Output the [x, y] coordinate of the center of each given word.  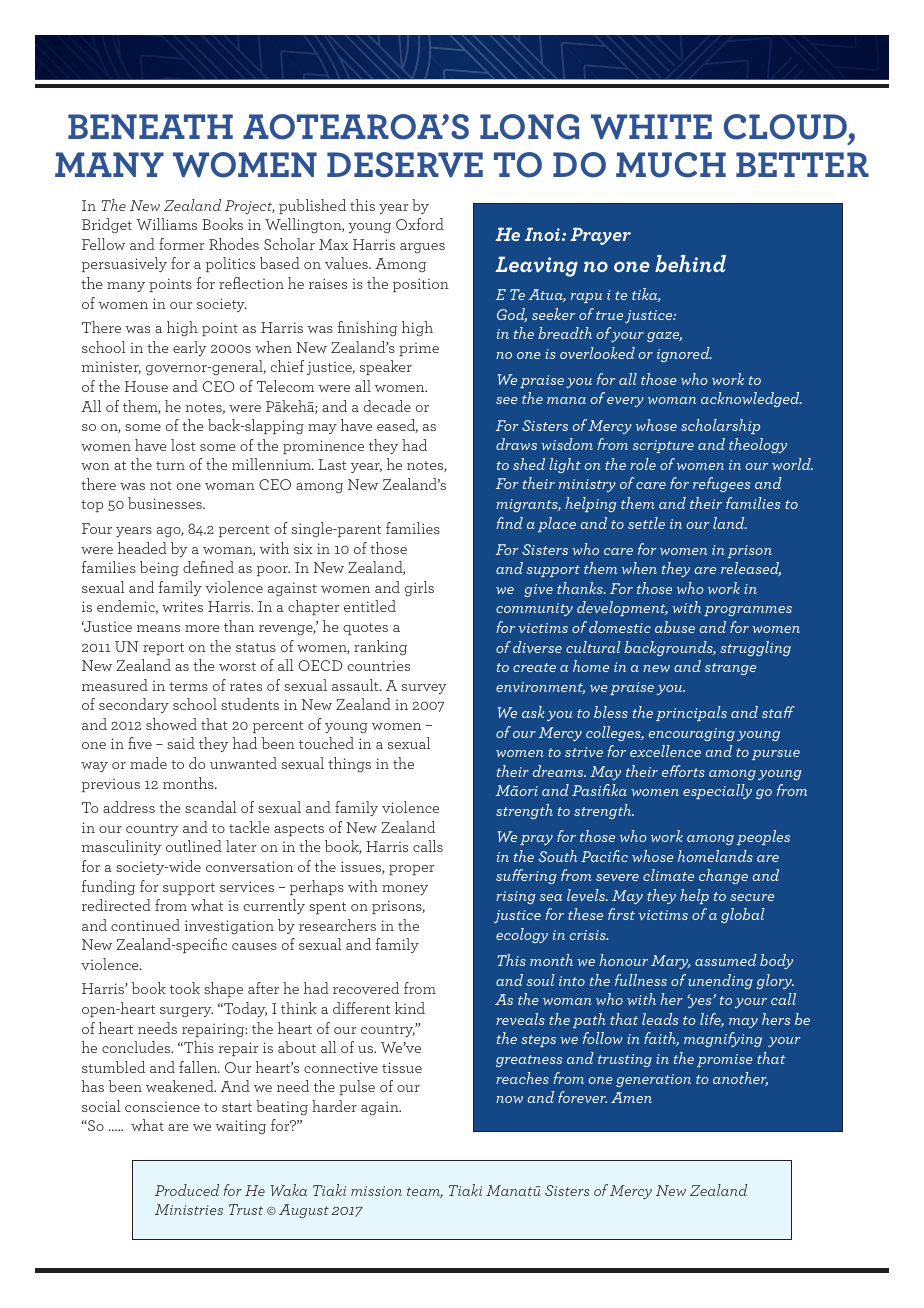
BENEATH [150, 126]
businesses [166, 503]
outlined [194, 846]
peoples [763, 837]
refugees [722, 484]
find [509, 523]
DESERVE [405, 165]
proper [412, 870]
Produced [187, 1190]
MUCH [671, 165]
